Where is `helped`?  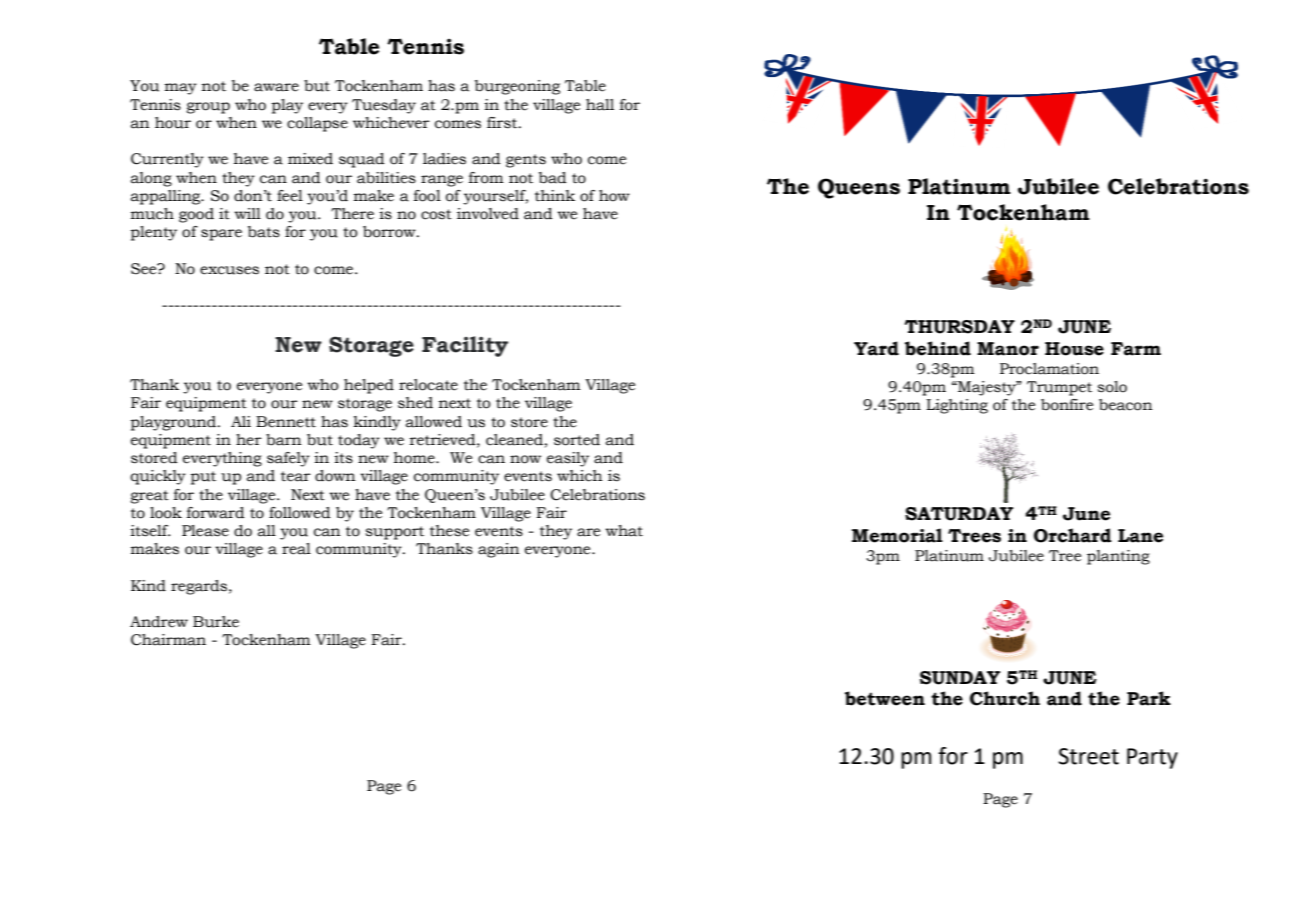 helped is located at coordinates (369, 386).
